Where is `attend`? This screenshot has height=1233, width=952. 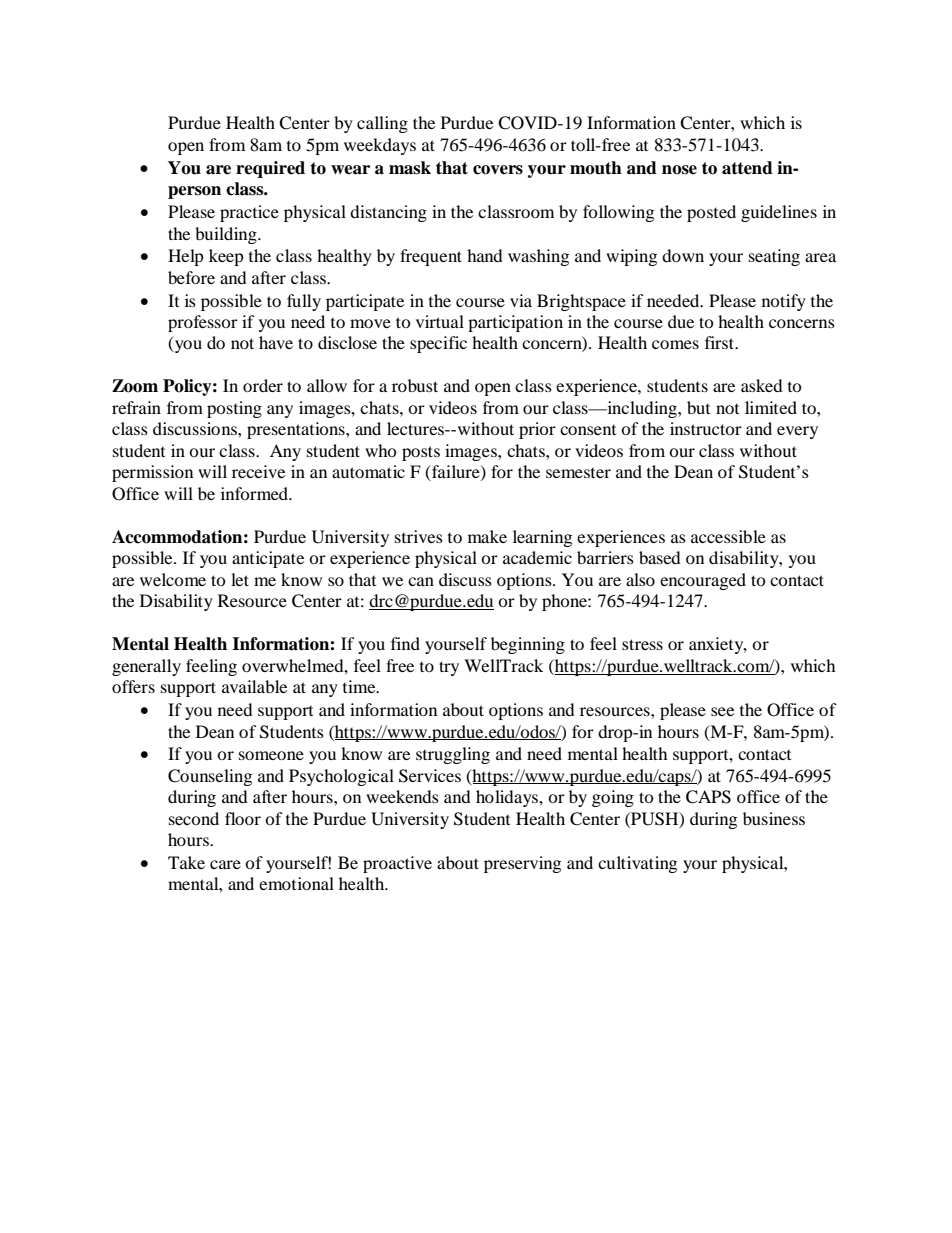
attend is located at coordinates (747, 168).
